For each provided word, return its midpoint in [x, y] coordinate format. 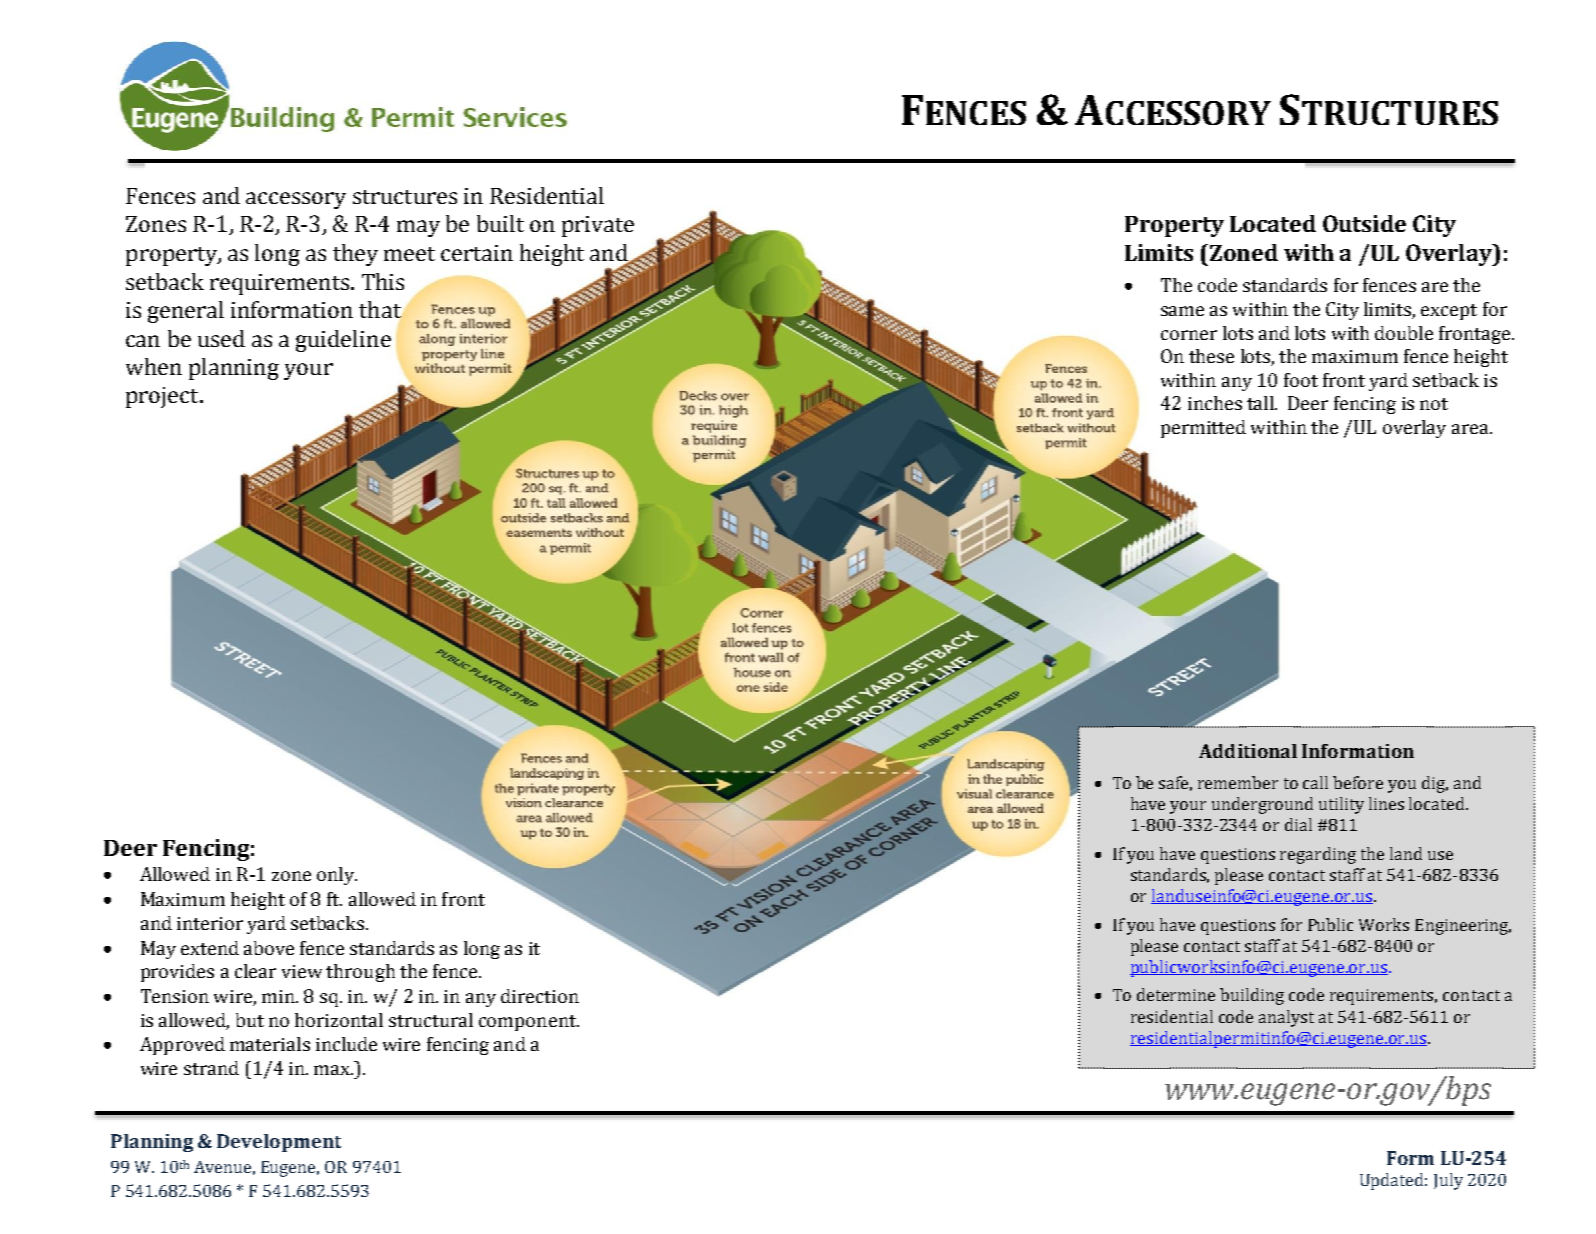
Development [279, 1143]
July [1448, 1181]
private [598, 226]
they [355, 255]
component [528, 1023]
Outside [1364, 223]
